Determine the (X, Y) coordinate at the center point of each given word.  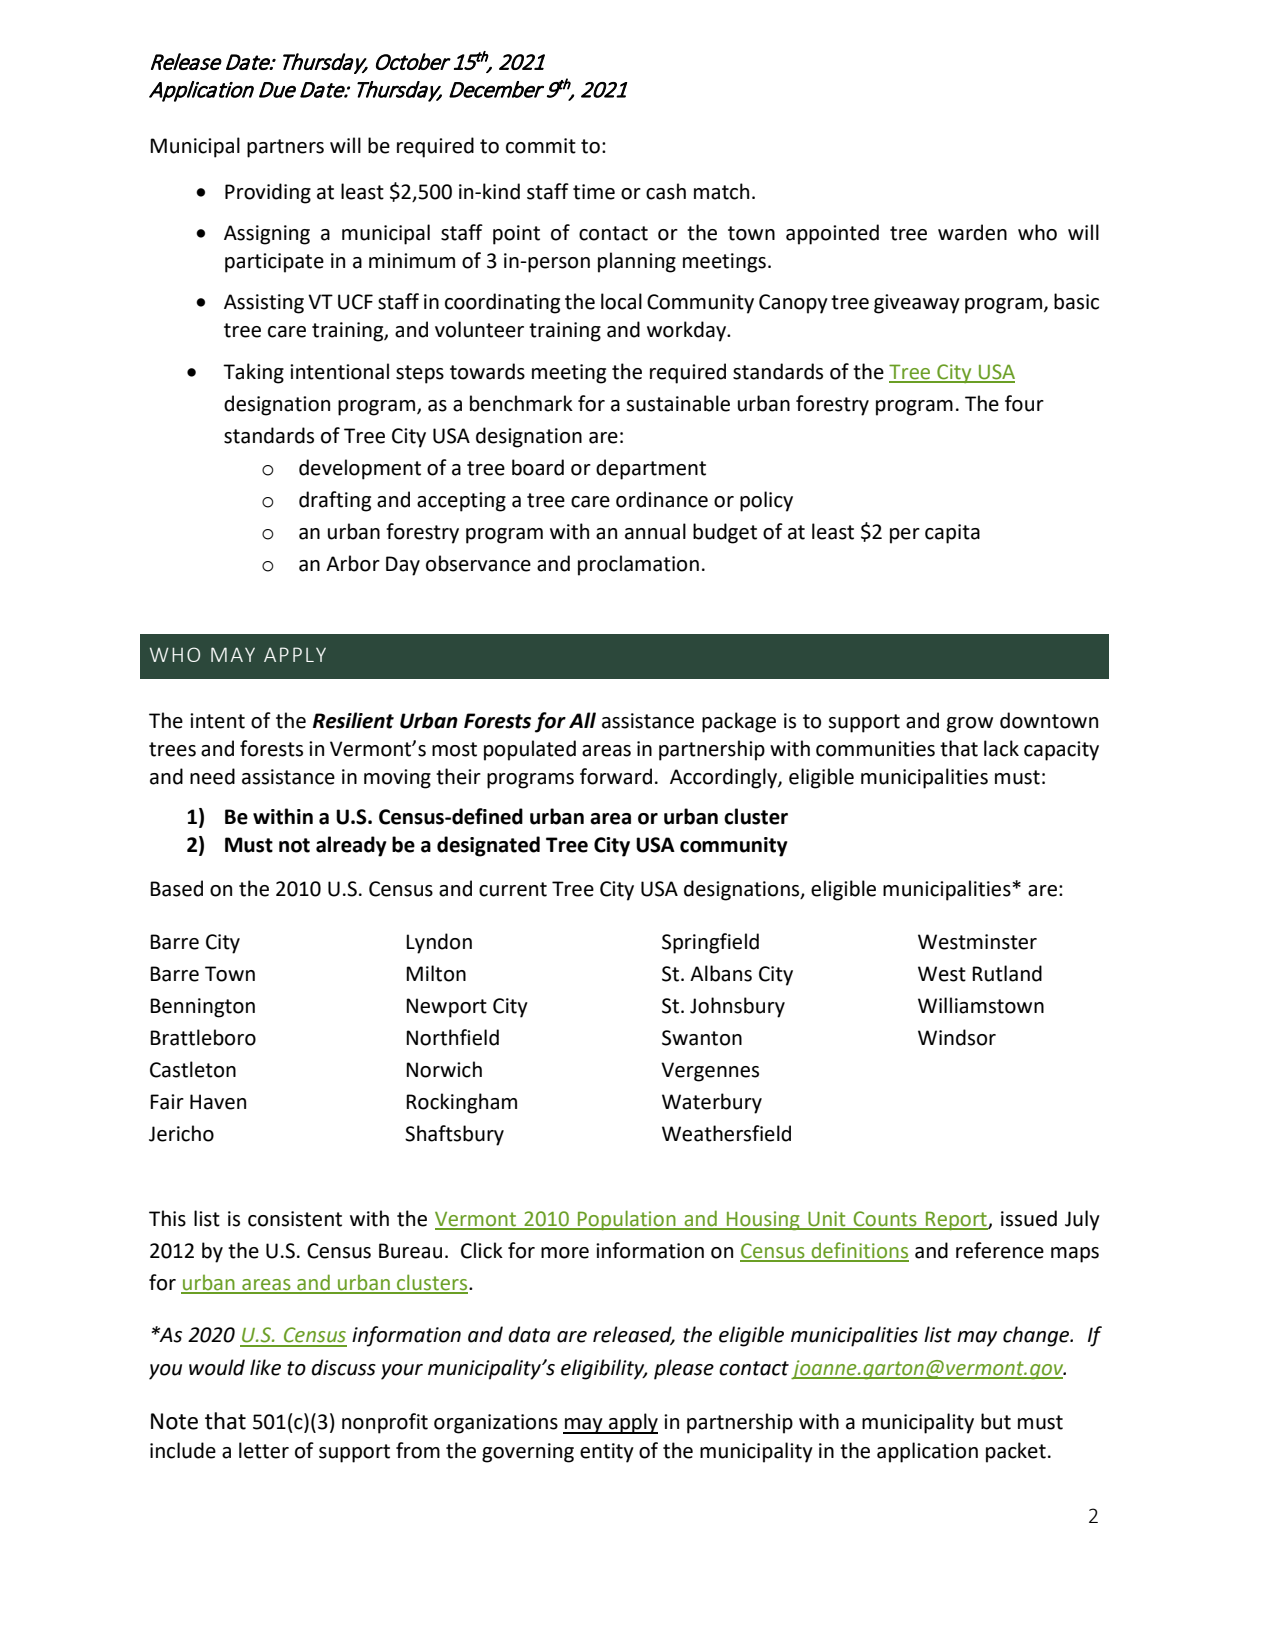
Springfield (710, 943)
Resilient (353, 720)
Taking (253, 373)
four (1024, 403)
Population (627, 1220)
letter (264, 1450)
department (651, 469)
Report (956, 1220)
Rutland (1007, 973)
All (582, 720)
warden (972, 232)
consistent (295, 1219)
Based (176, 888)
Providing (268, 193)
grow (970, 725)
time (594, 192)
